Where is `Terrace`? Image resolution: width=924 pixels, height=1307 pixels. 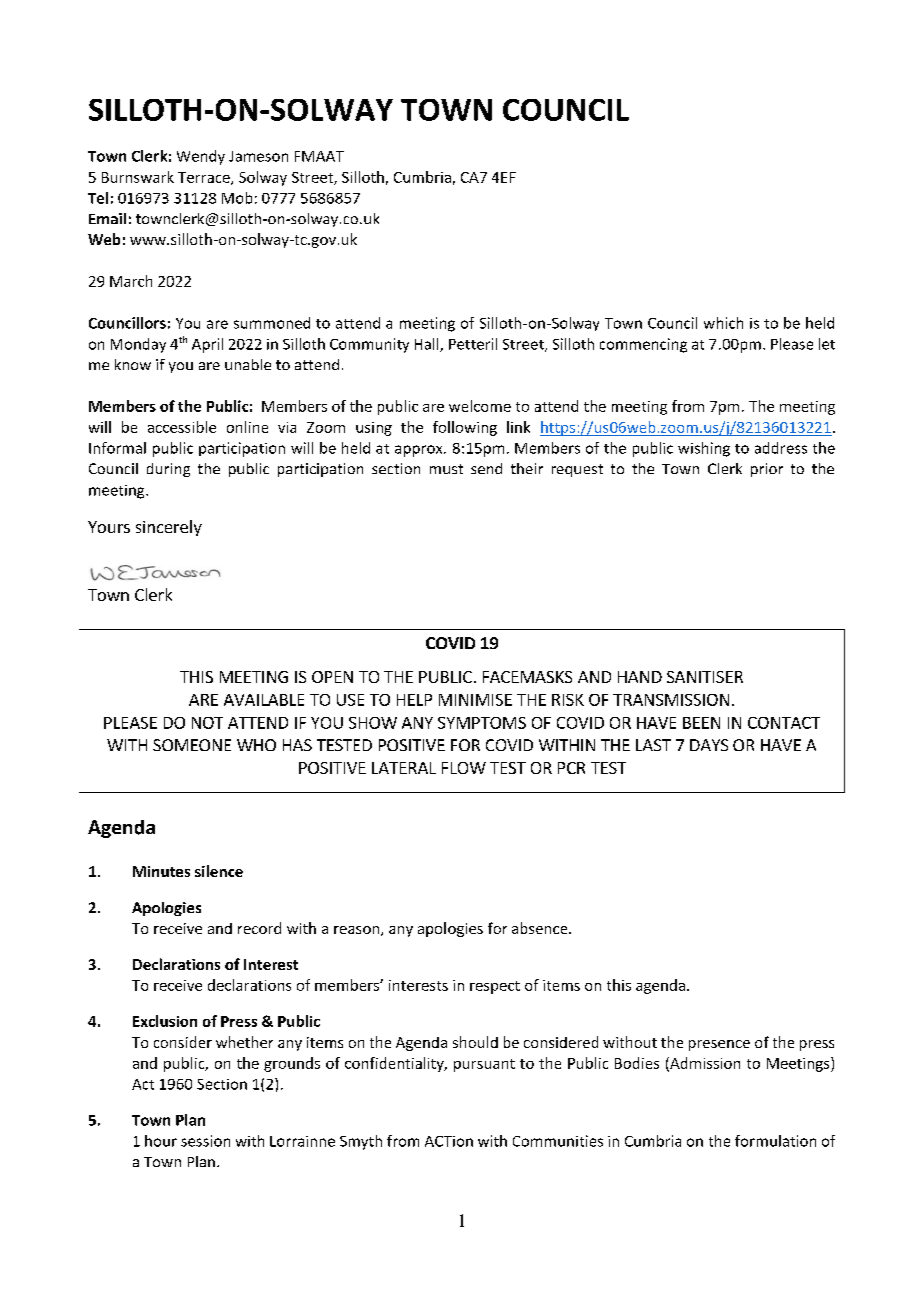
Terrace is located at coordinates (205, 178).
